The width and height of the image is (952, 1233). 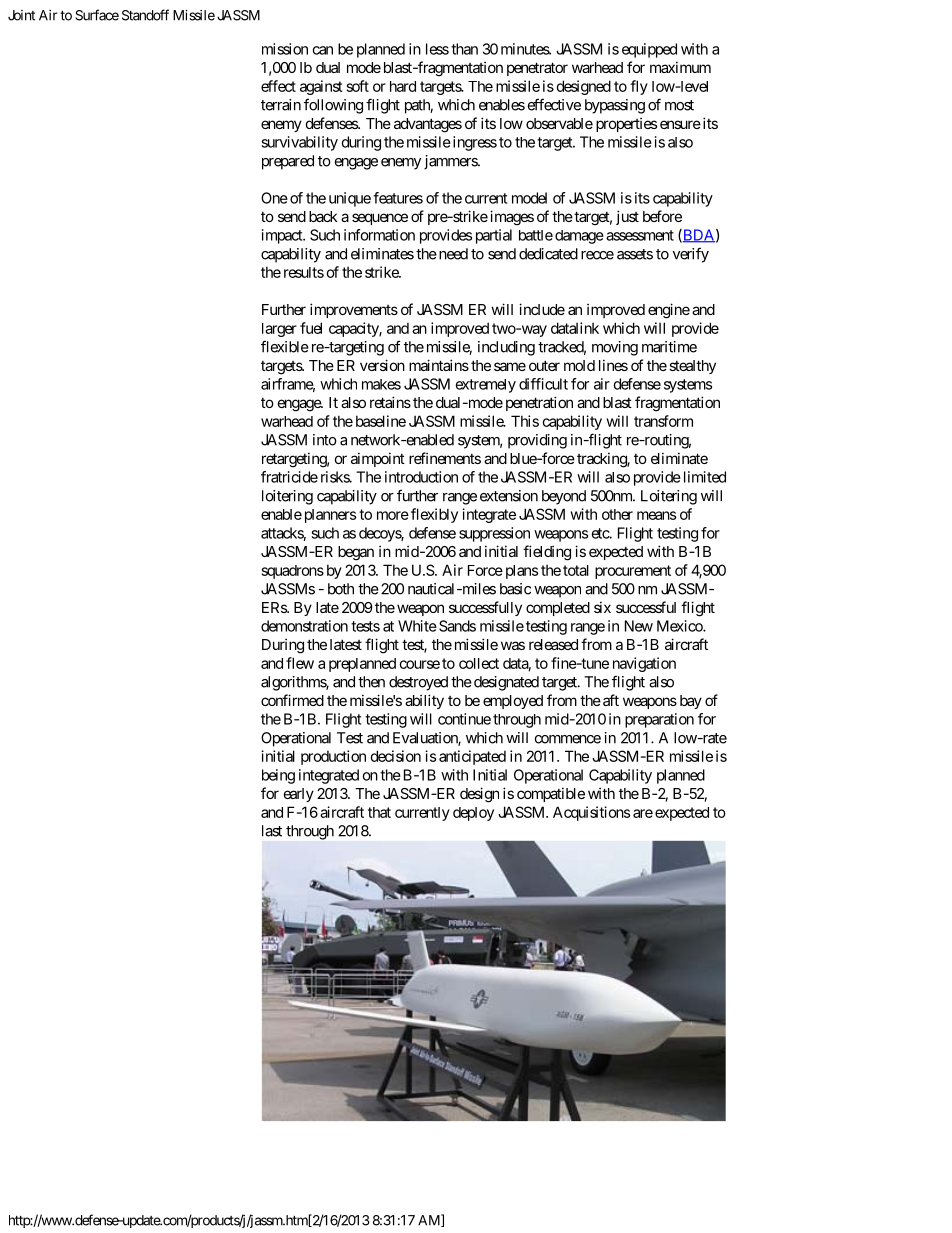 What do you see at coordinates (649, 50) in the image?
I see `equipped` at bounding box center [649, 50].
